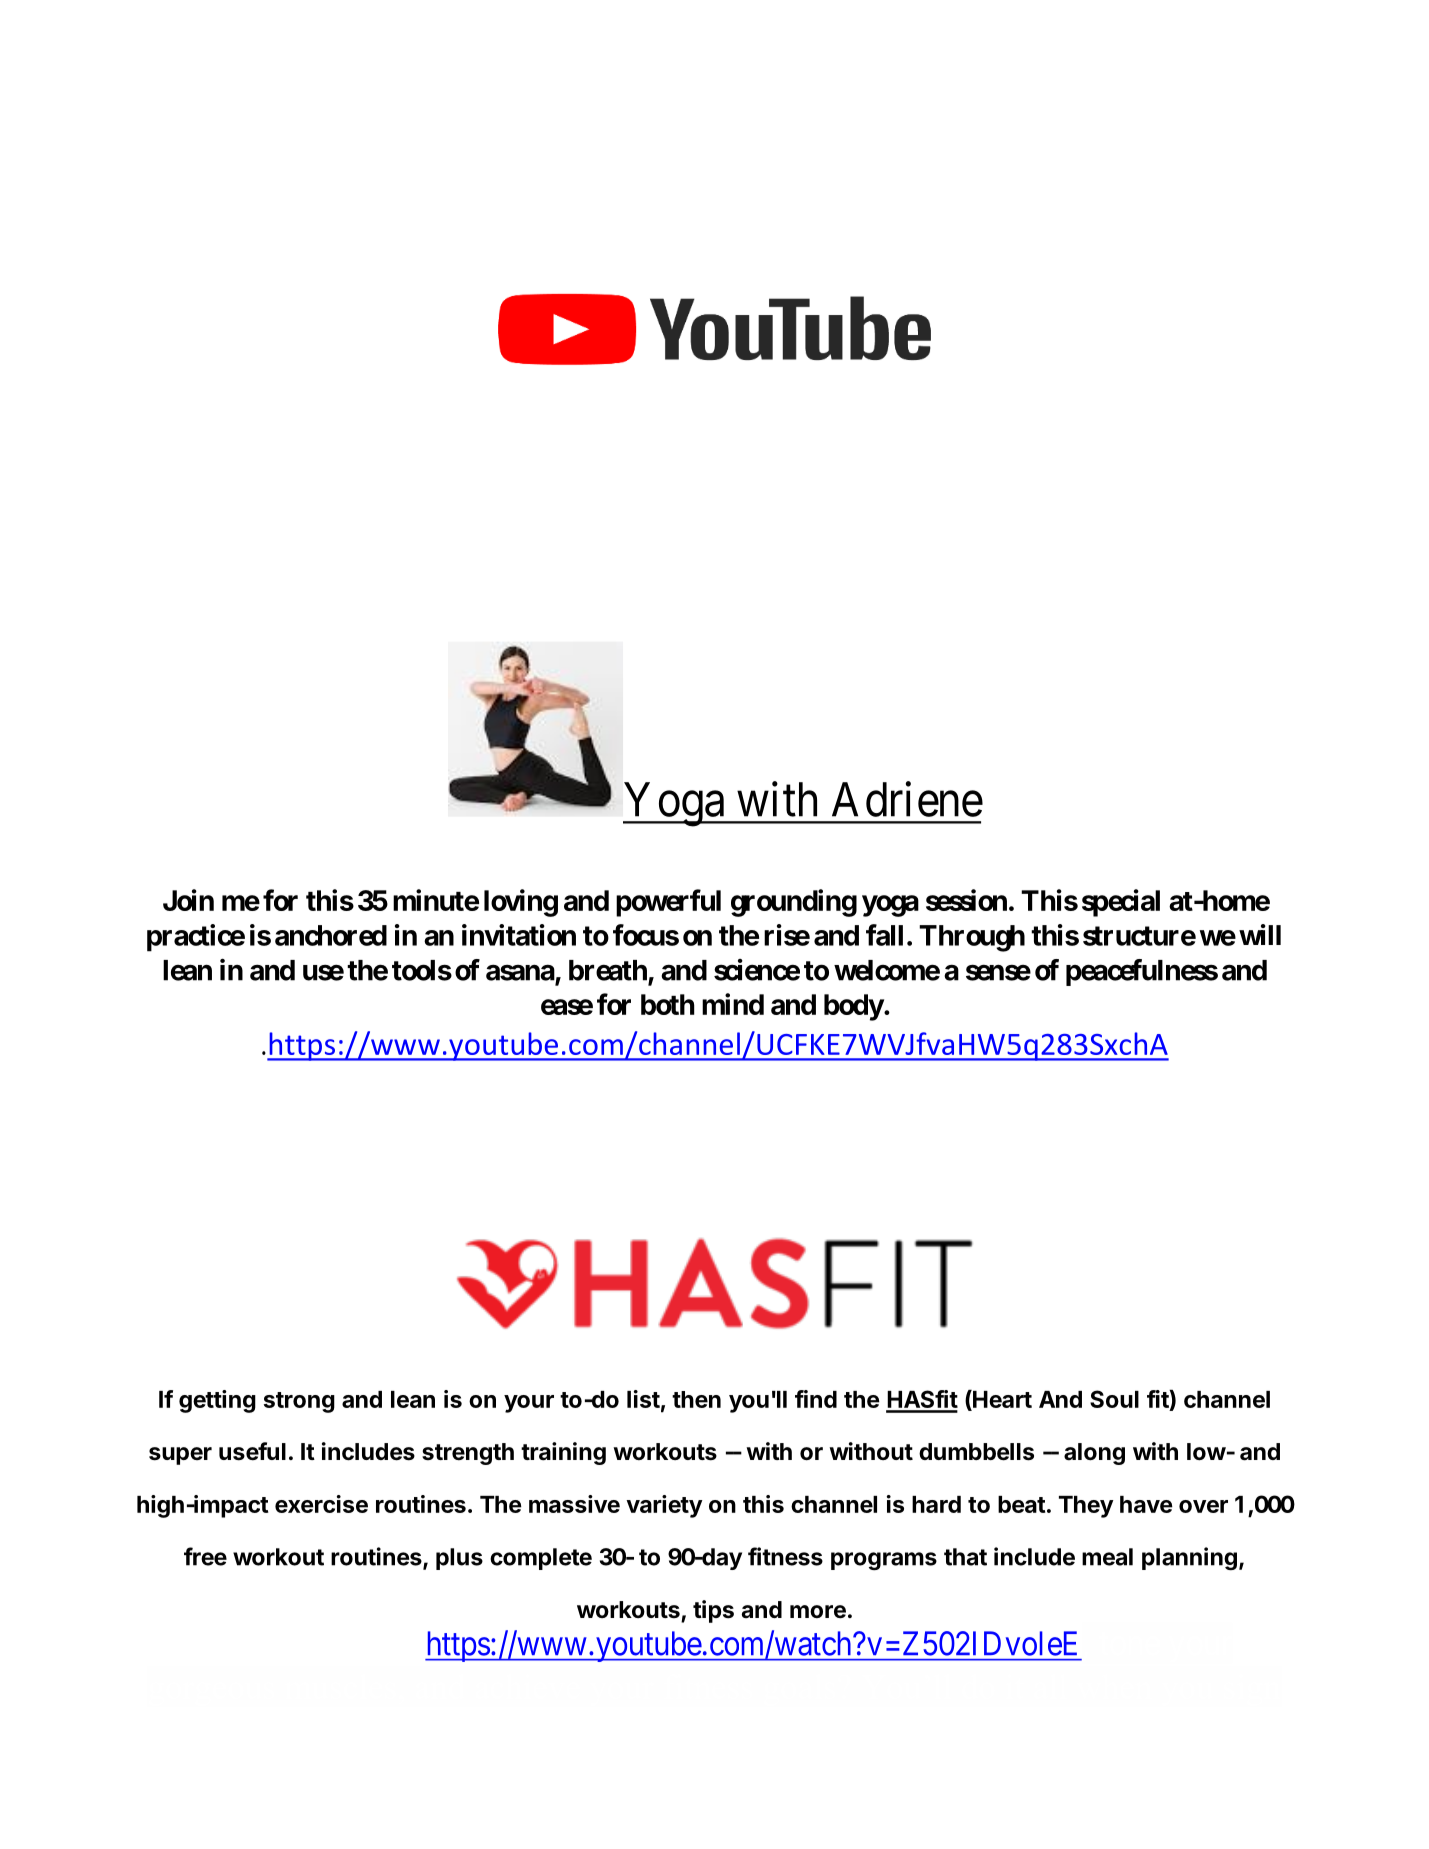 The image size is (1429, 1849). What do you see at coordinates (668, 1004) in the screenshot?
I see `both` at bounding box center [668, 1004].
